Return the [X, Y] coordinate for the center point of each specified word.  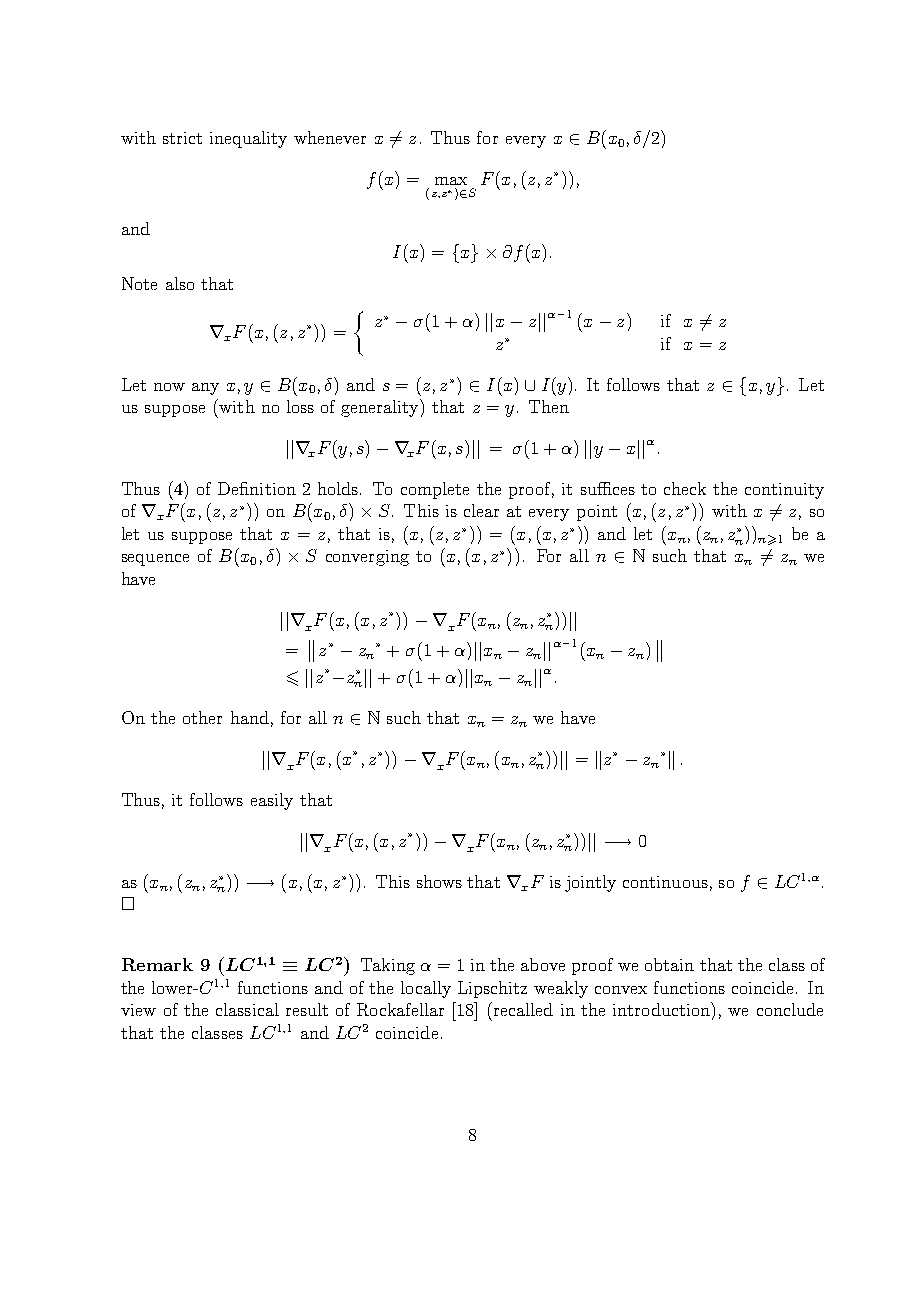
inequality [248, 139]
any [205, 389]
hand [250, 717]
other [202, 717]
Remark [157, 964]
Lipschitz [492, 989]
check [685, 488]
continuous [665, 882]
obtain [669, 964]
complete [435, 490]
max [451, 181]
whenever [330, 137]
